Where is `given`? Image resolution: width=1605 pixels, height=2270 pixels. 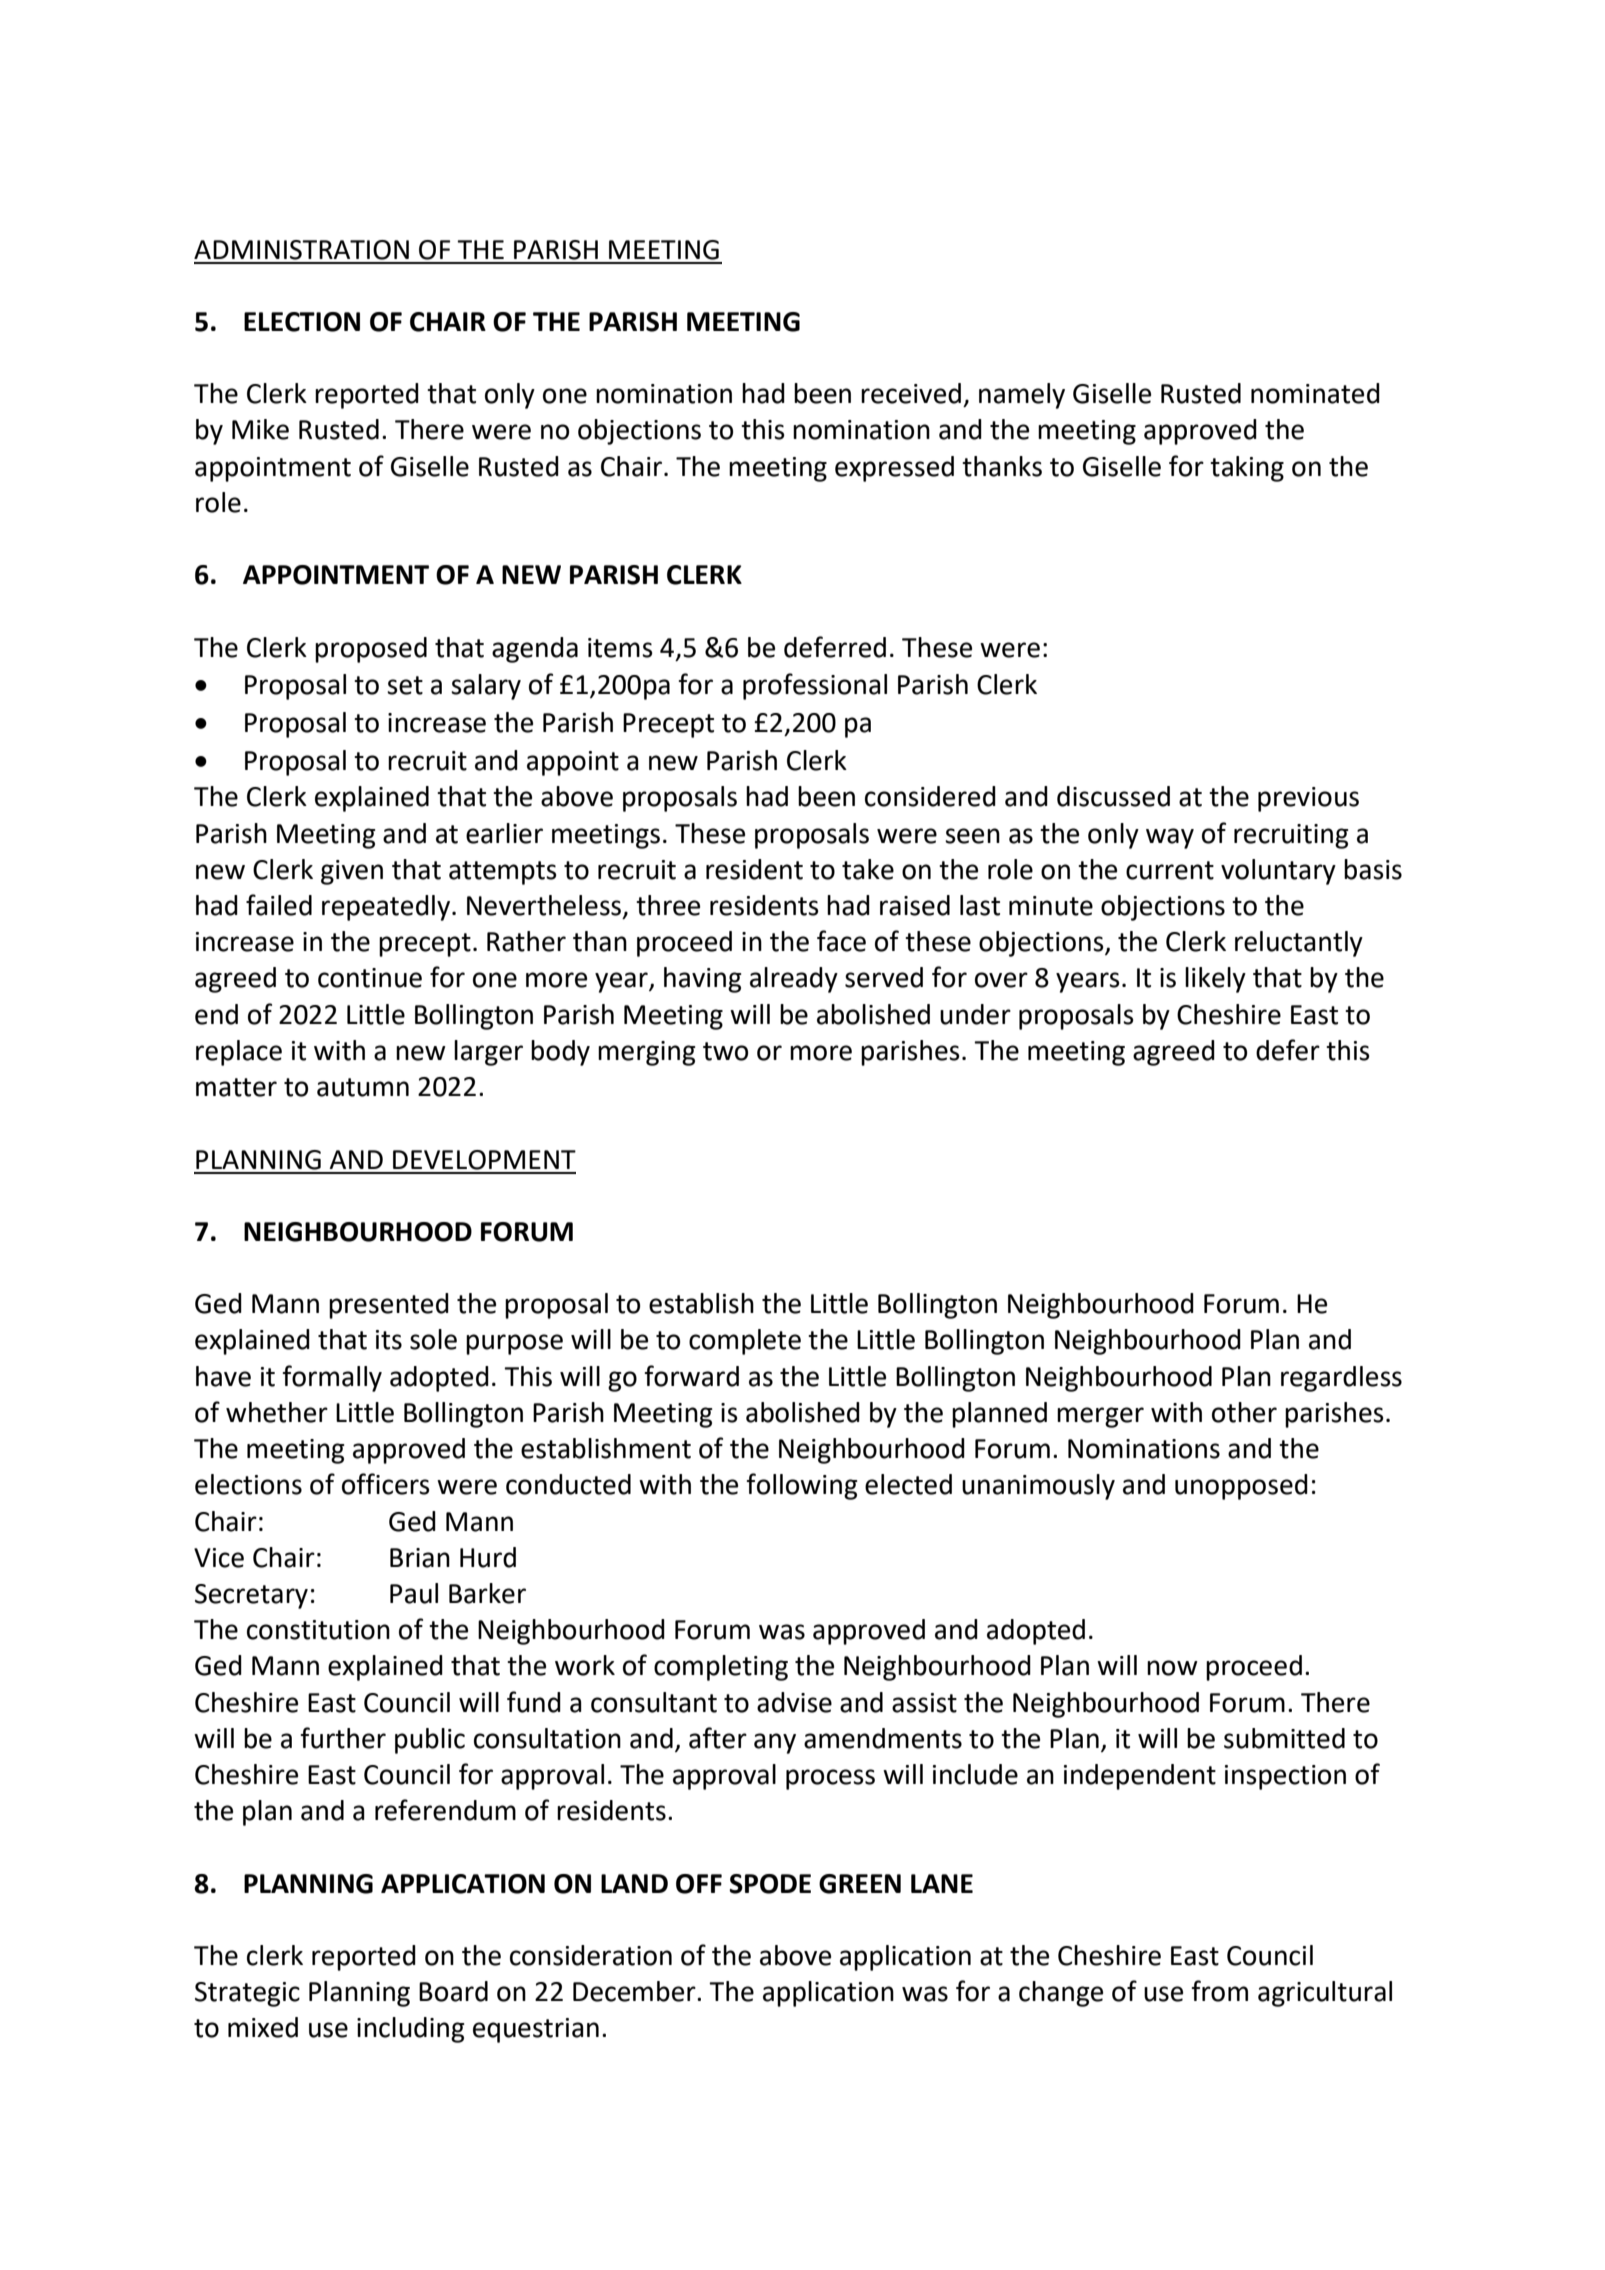
given is located at coordinates (352, 872).
